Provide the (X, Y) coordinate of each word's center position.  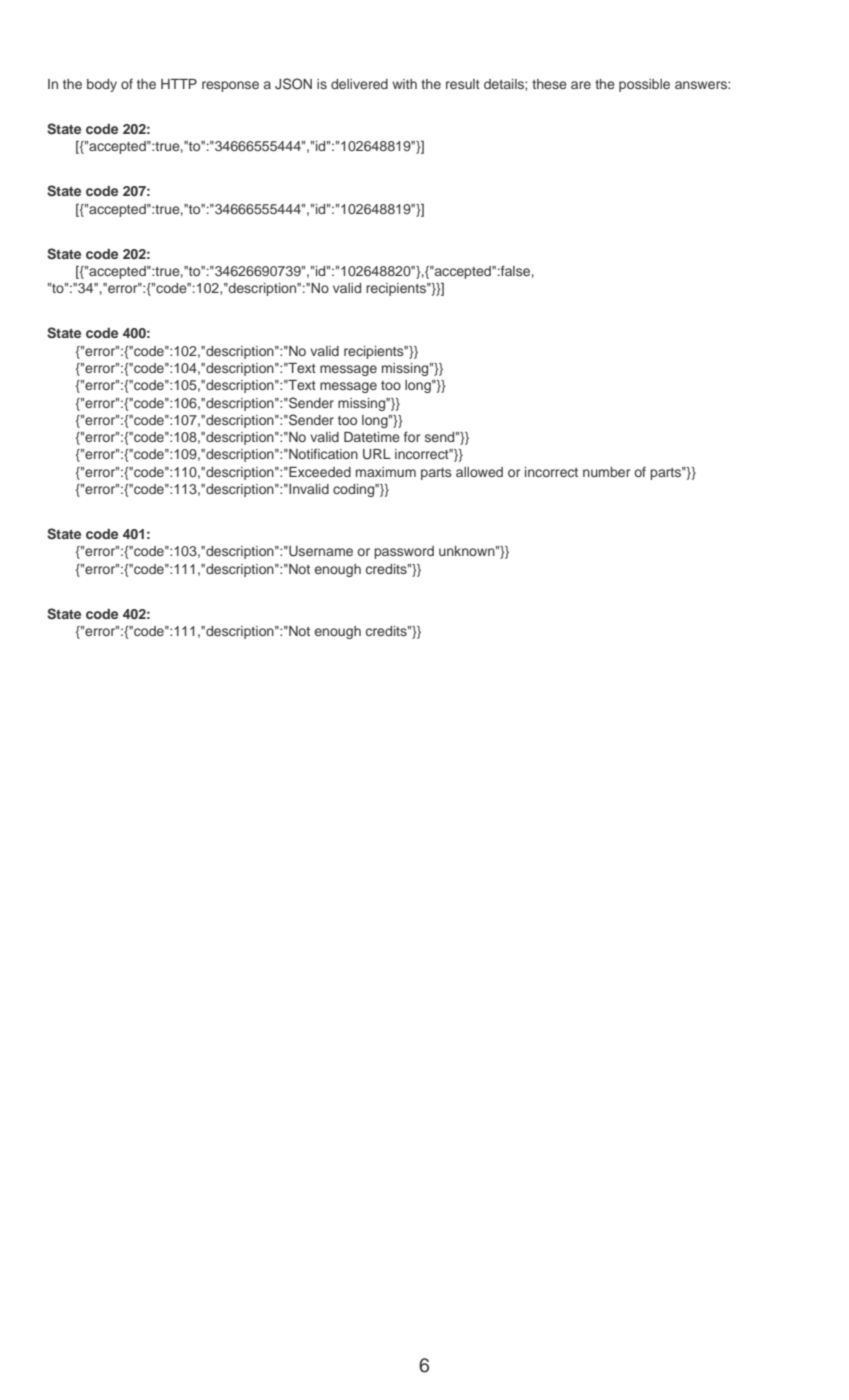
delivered (359, 84)
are (581, 85)
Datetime (372, 437)
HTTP (179, 84)
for (412, 436)
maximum (386, 472)
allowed (479, 472)
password (404, 552)
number (606, 472)
